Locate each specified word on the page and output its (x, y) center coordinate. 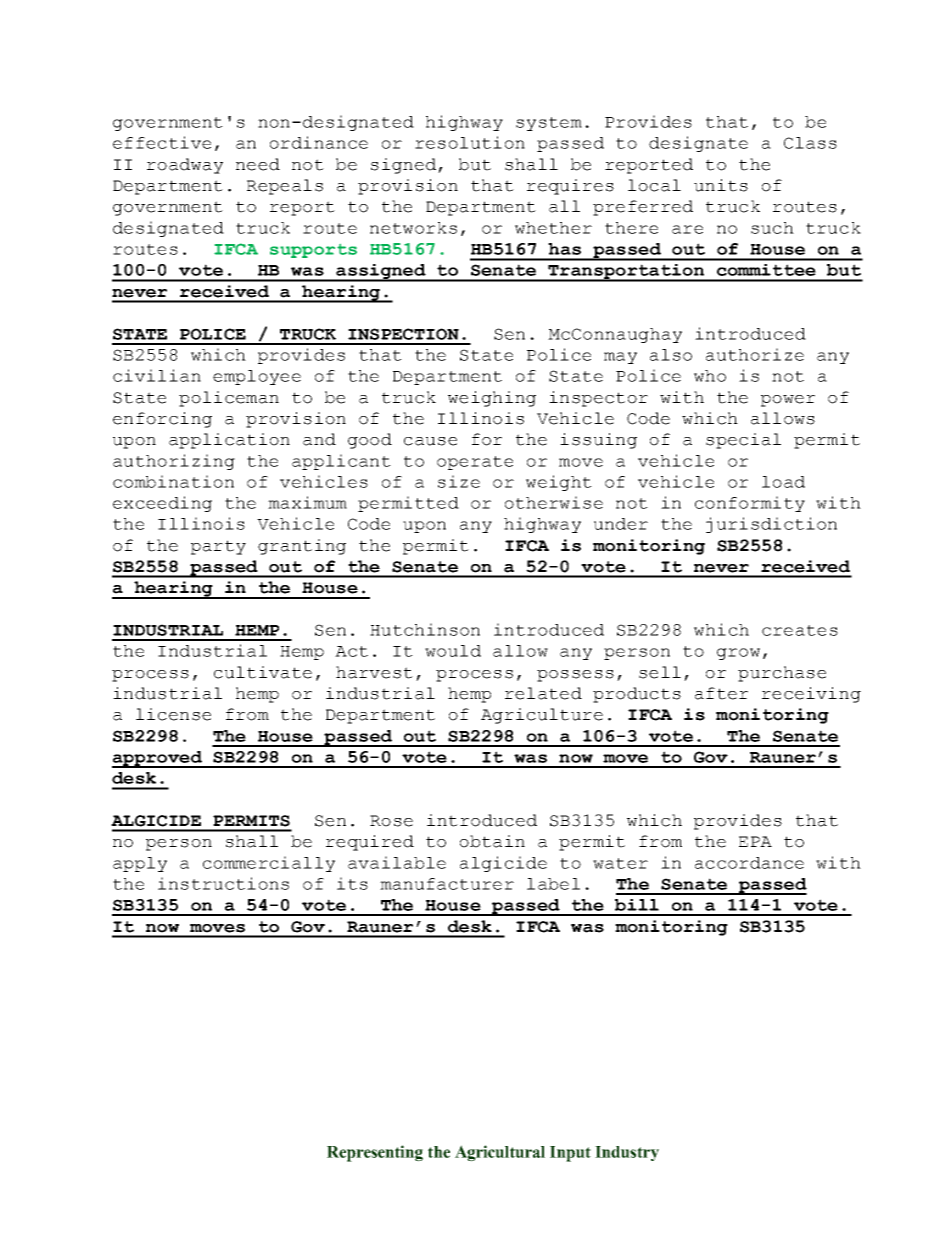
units (721, 185)
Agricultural (500, 1153)
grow (738, 654)
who (710, 376)
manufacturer (447, 884)
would (453, 651)
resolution (470, 142)
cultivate (263, 672)
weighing (492, 399)
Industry (627, 1153)
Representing (375, 1153)
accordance (749, 863)
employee (257, 377)
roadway (185, 166)
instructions (223, 883)
